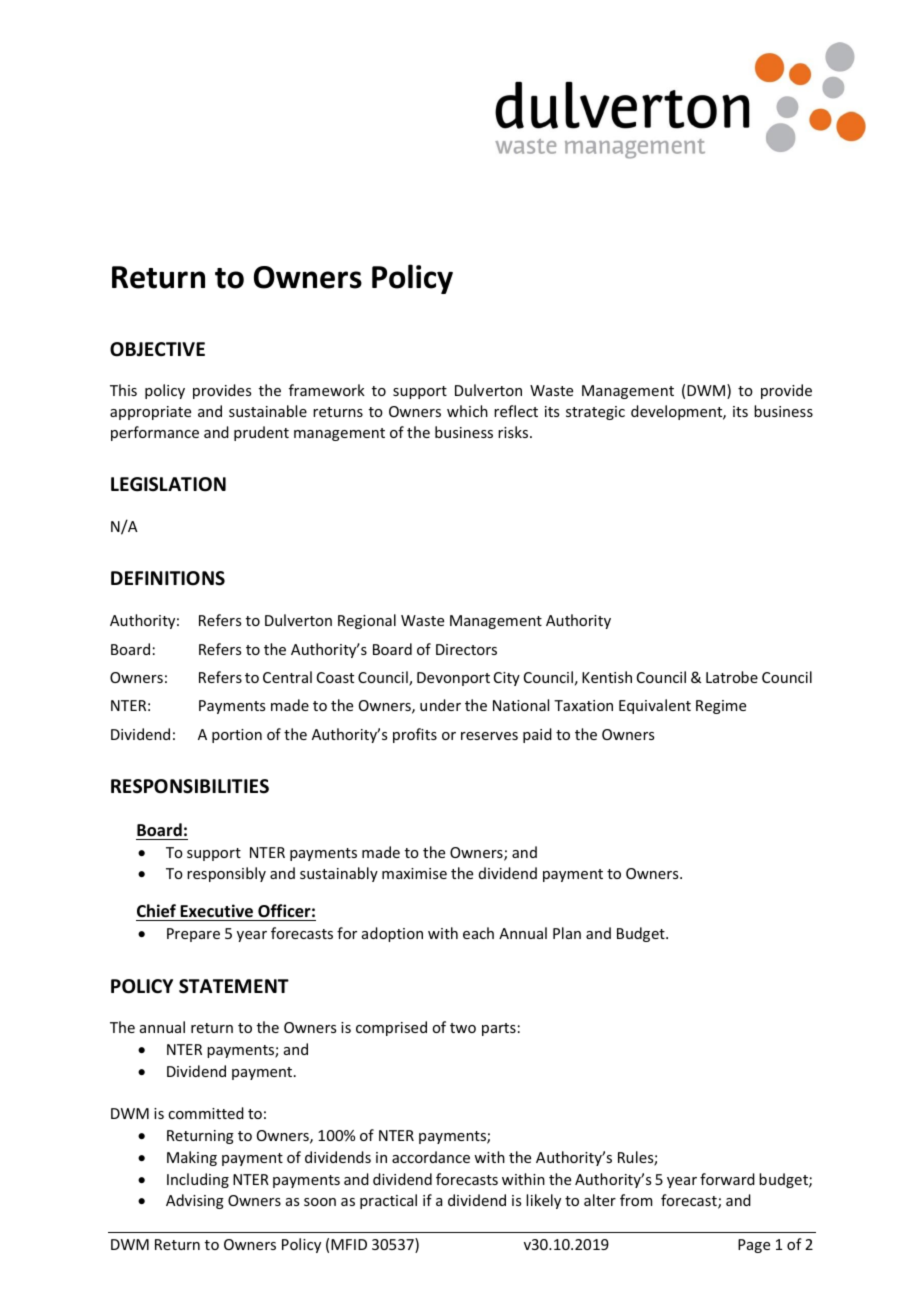 The height and width of the document is (1308, 924). What do you see at coordinates (567, 933) in the document?
I see `Plan` at bounding box center [567, 933].
